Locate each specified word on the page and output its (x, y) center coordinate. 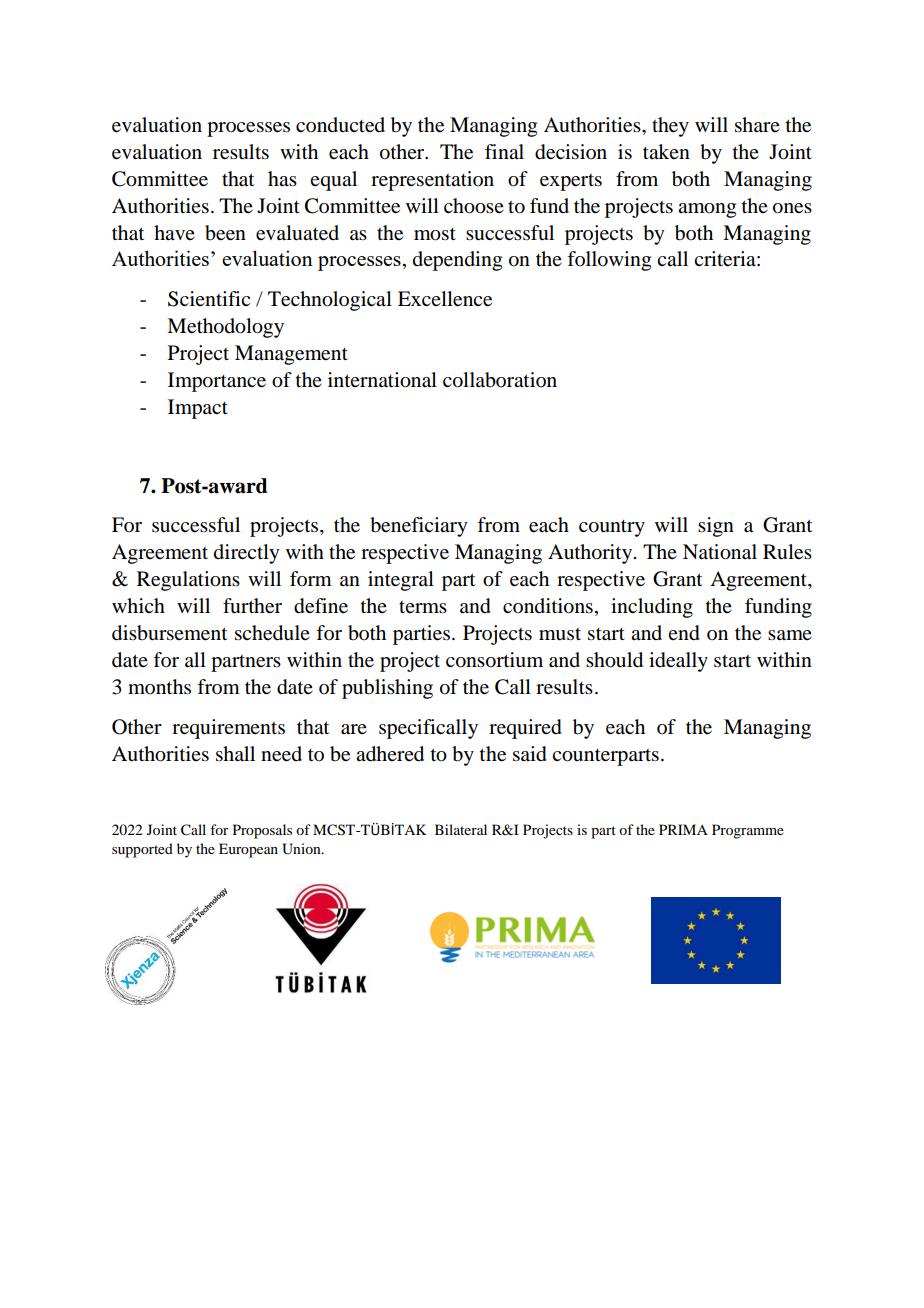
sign (716, 527)
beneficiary (419, 527)
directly (247, 554)
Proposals (262, 831)
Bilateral (461, 829)
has (282, 178)
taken (666, 151)
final (504, 151)
